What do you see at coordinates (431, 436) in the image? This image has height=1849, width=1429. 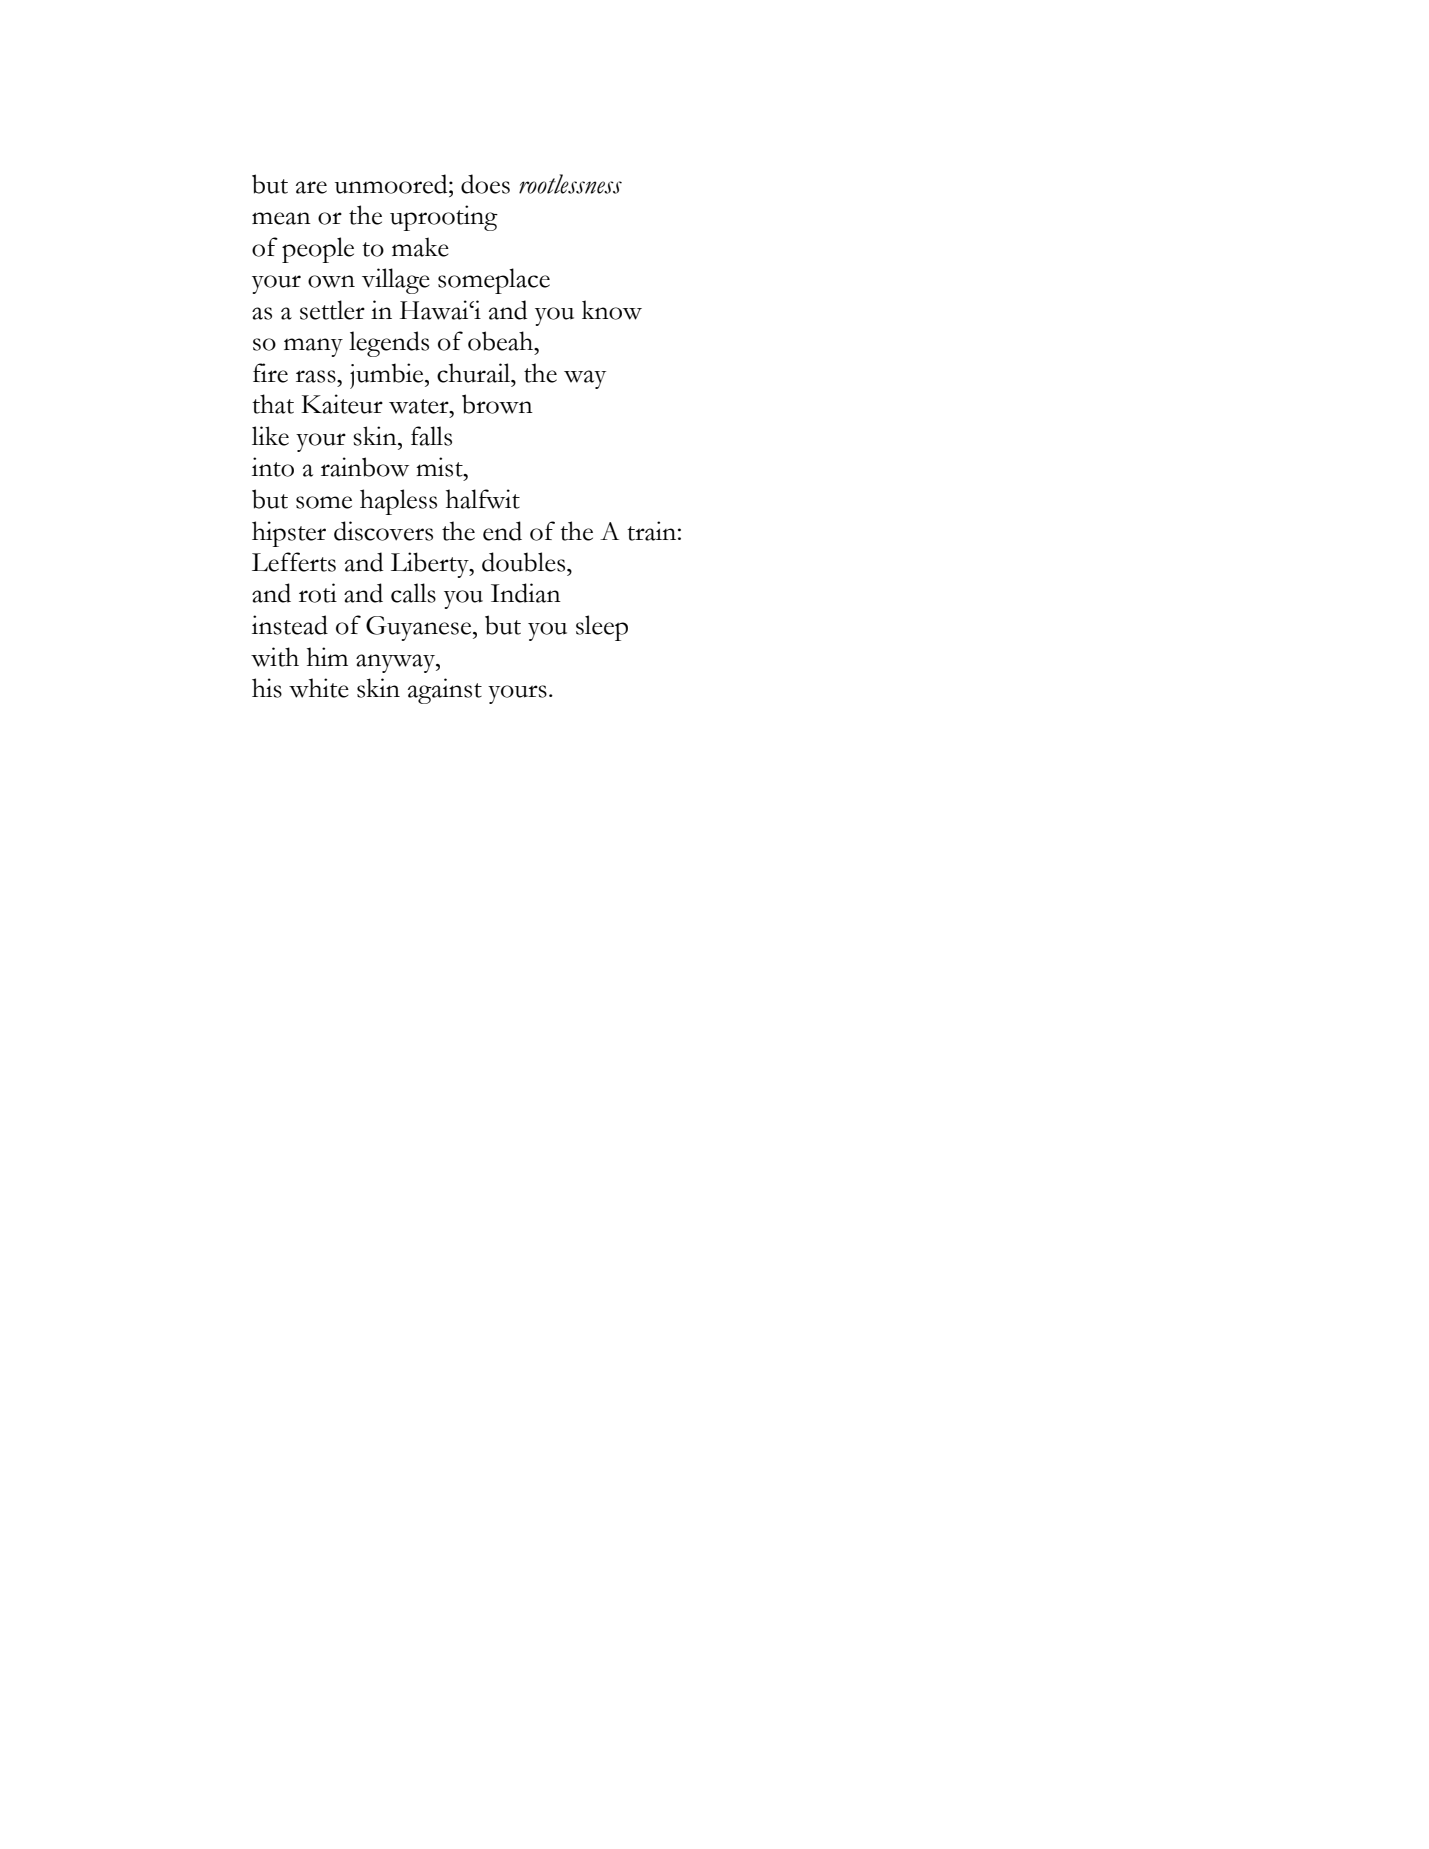 I see `falls` at bounding box center [431, 436].
